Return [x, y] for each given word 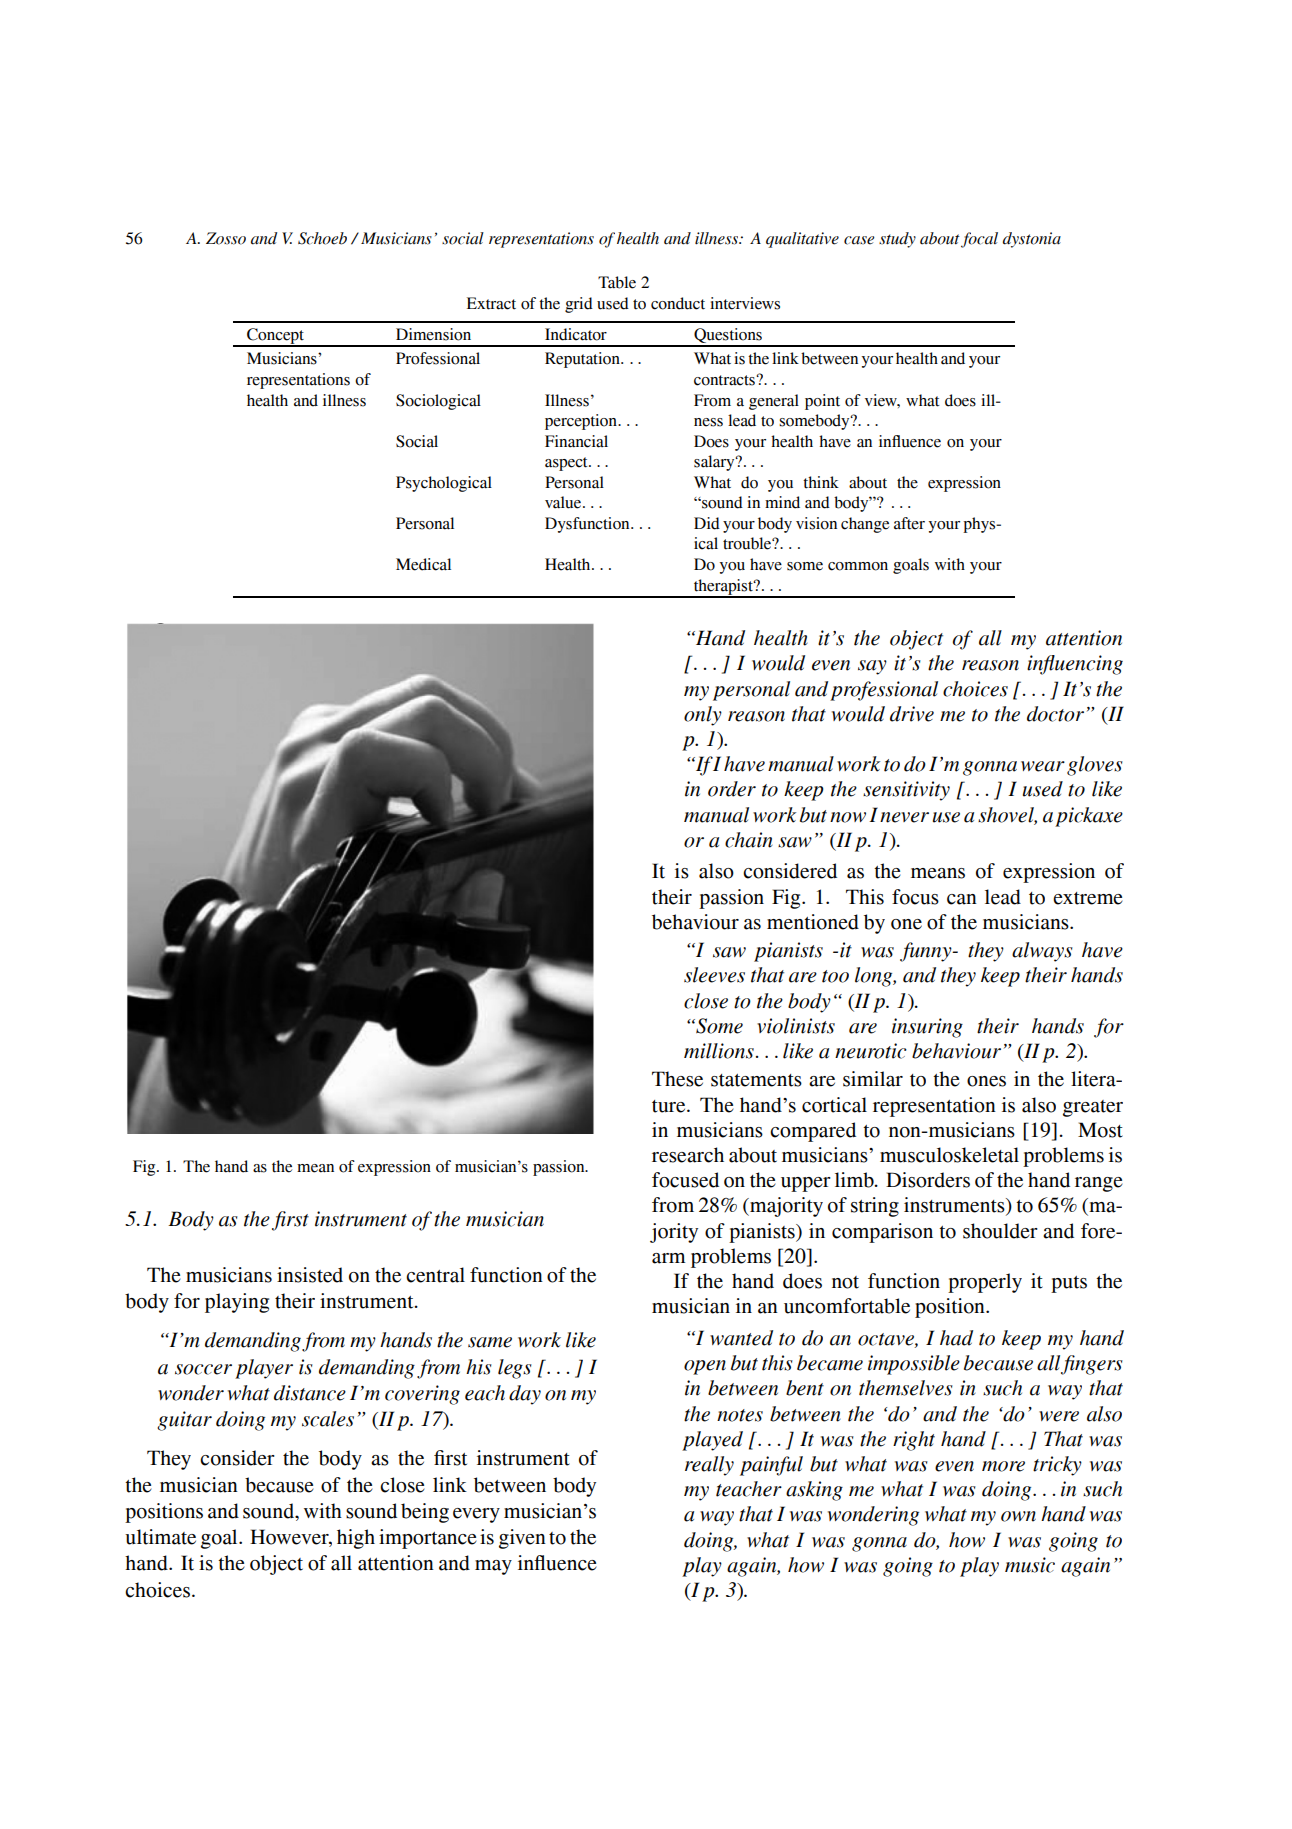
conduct [678, 303]
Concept [275, 337]
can [962, 899]
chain [749, 840]
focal [979, 240]
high [356, 1539]
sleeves [714, 975]
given [522, 1539]
